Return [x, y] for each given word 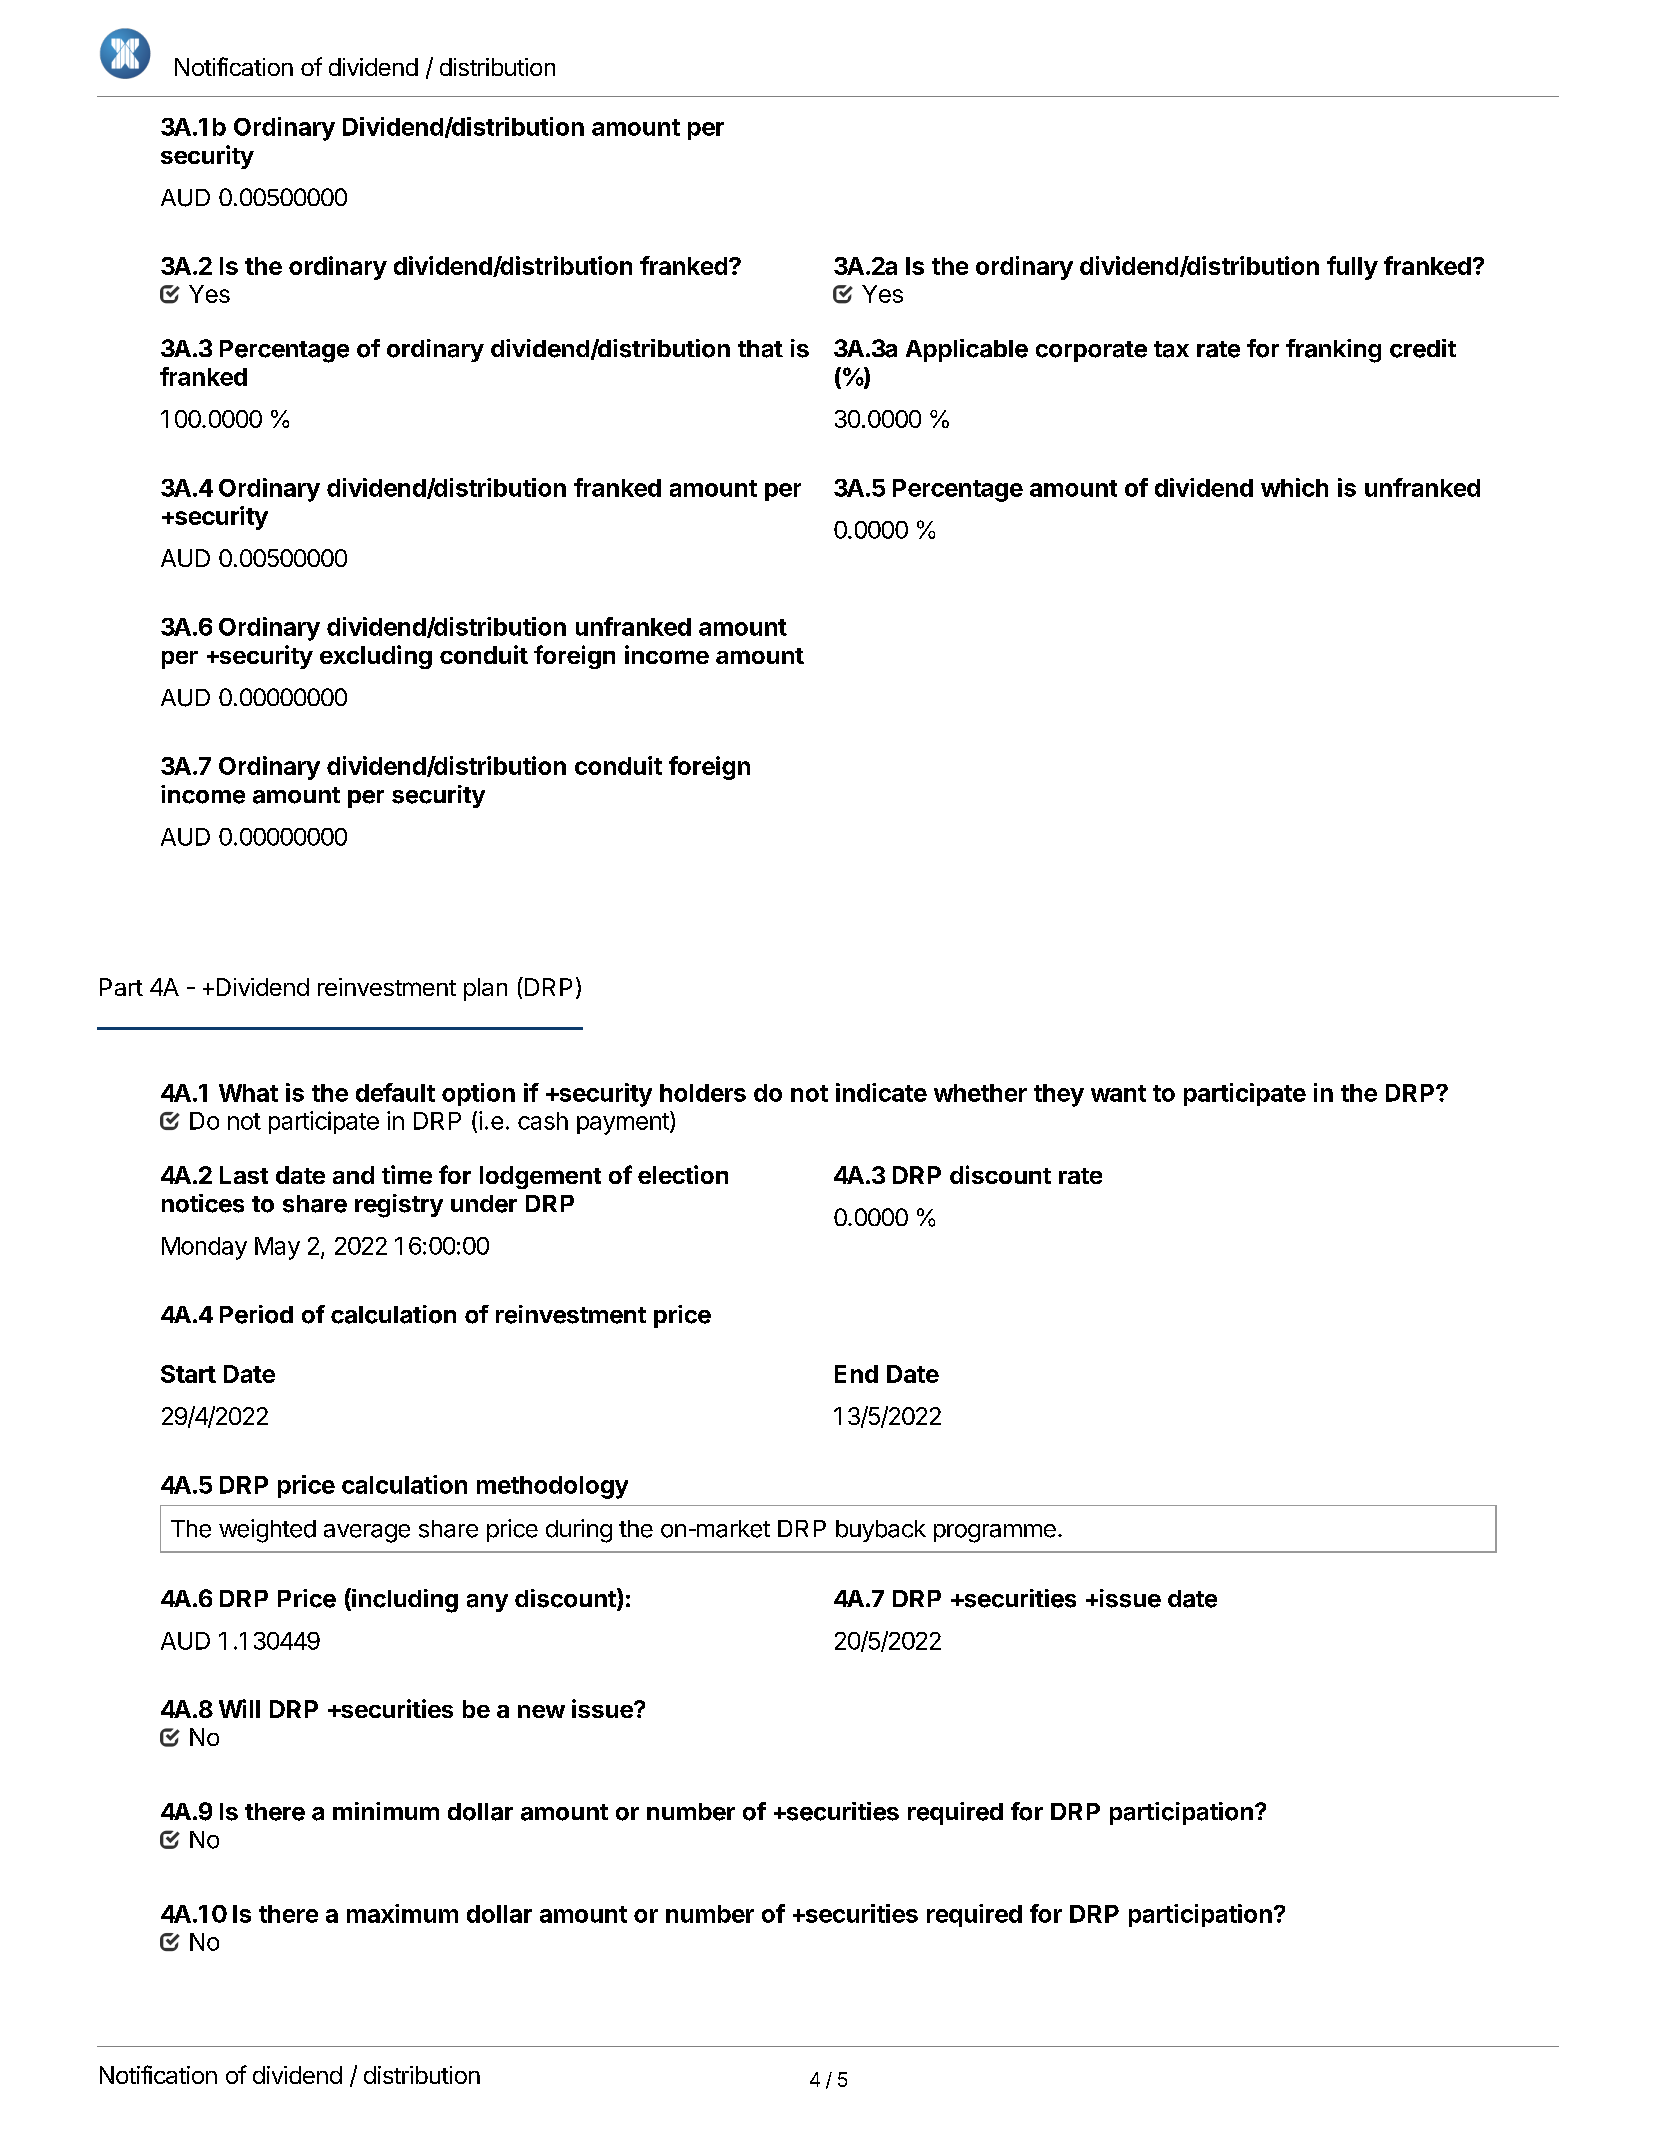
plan [485, 989]
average [367, 1533]
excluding [376, 657]
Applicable [967, 350]
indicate [881, 1092]
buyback [881, 1531]
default [395, 1092]
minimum [386, 1811]
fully [1352, 268]
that [760, 349]
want [1118, 1093]
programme [995, 1533]
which [1294, 487]
